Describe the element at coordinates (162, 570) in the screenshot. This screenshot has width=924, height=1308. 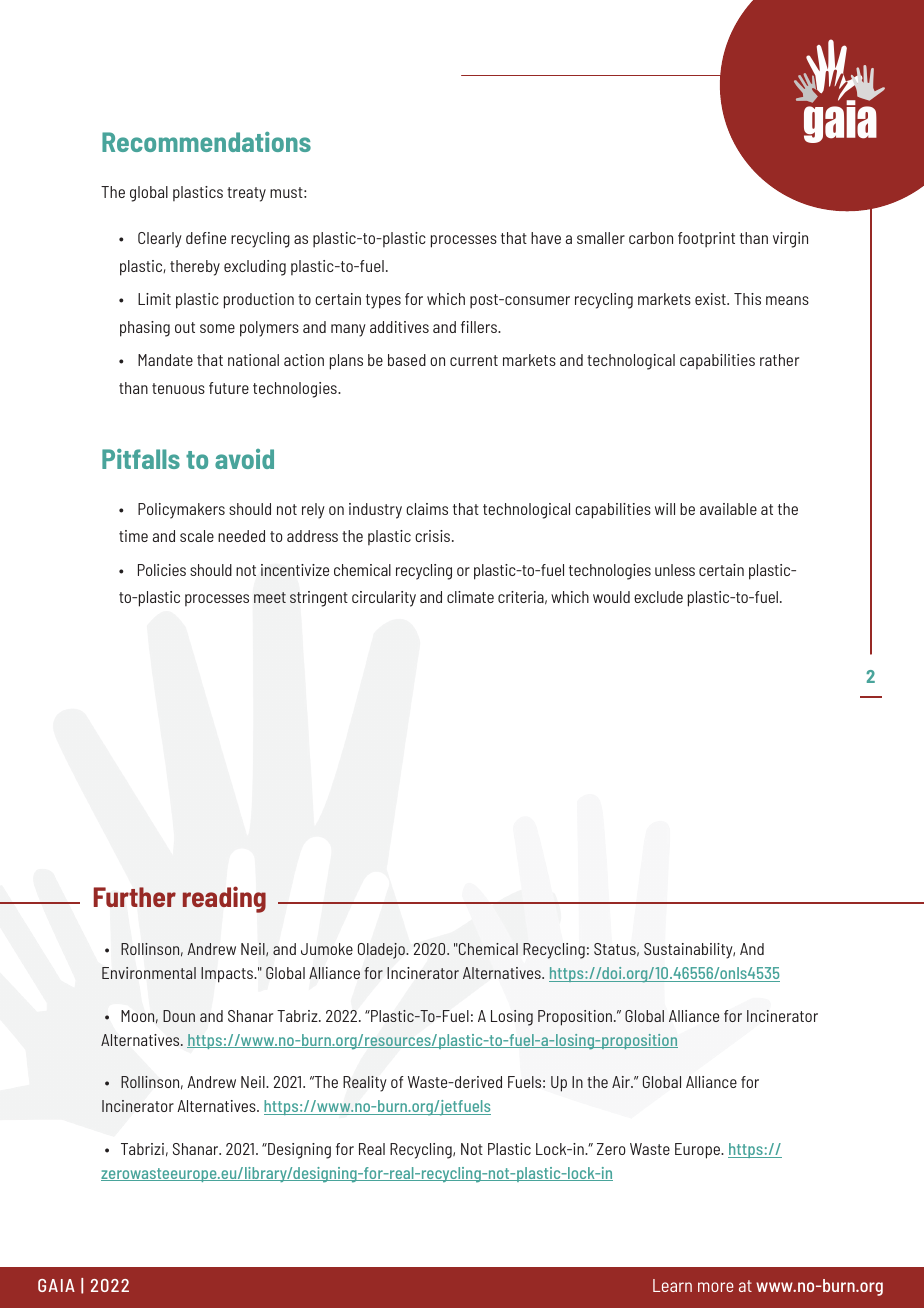
I see `Policies` at that location.
